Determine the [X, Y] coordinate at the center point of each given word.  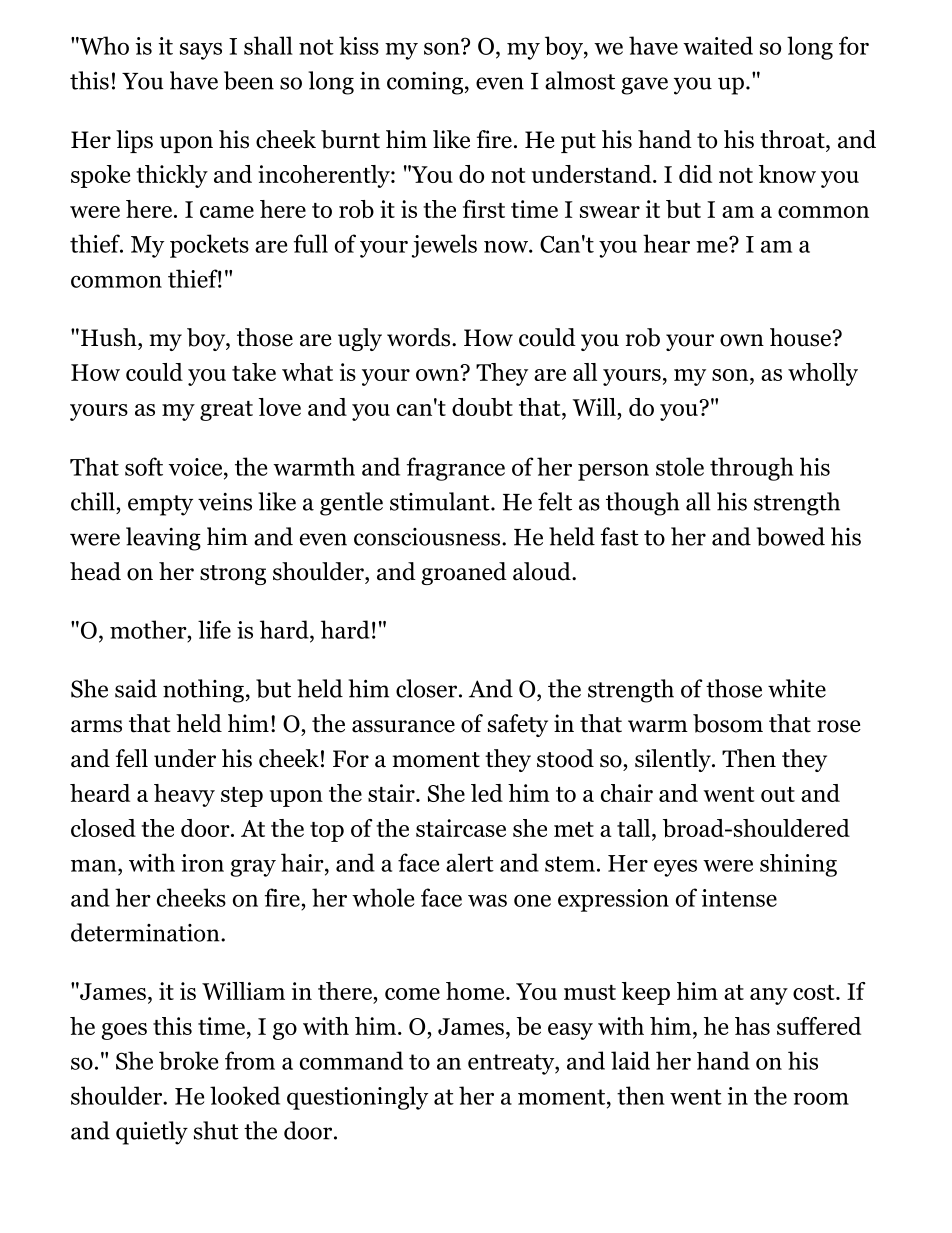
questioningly [357, 1098]
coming [426, 83]
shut [216, 1130]
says [201, 51]
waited [718, 45]
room [821, 1099]
